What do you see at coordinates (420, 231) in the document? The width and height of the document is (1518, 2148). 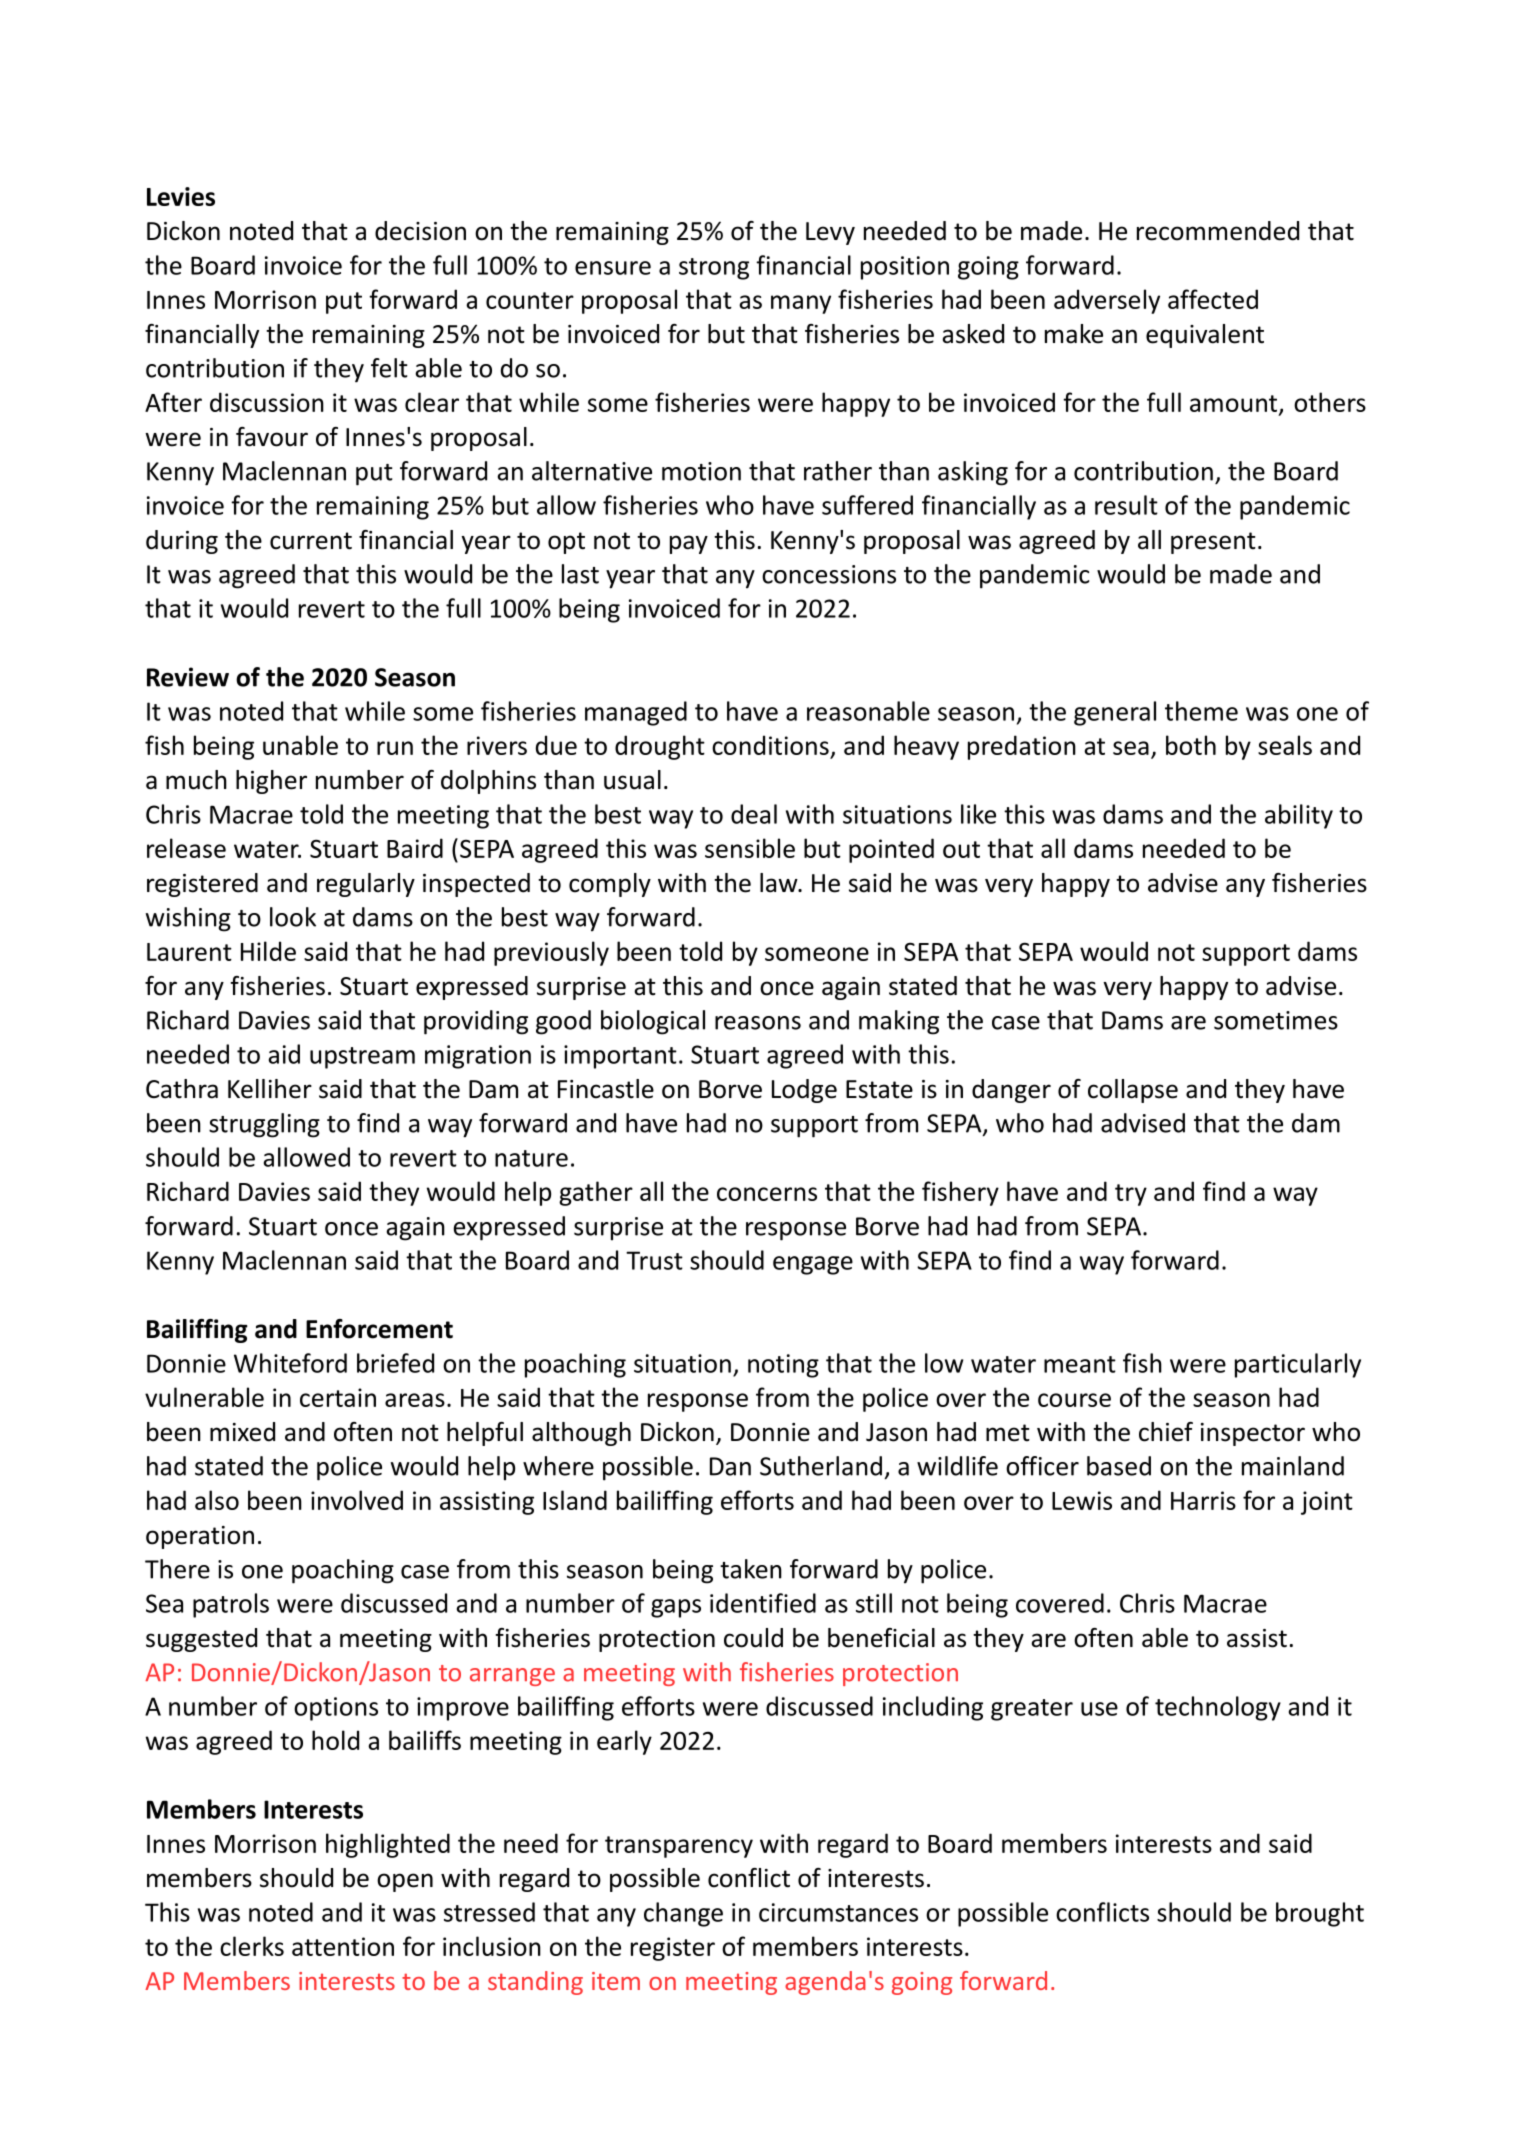 I see `decision` at bounding box center [420, 231].
